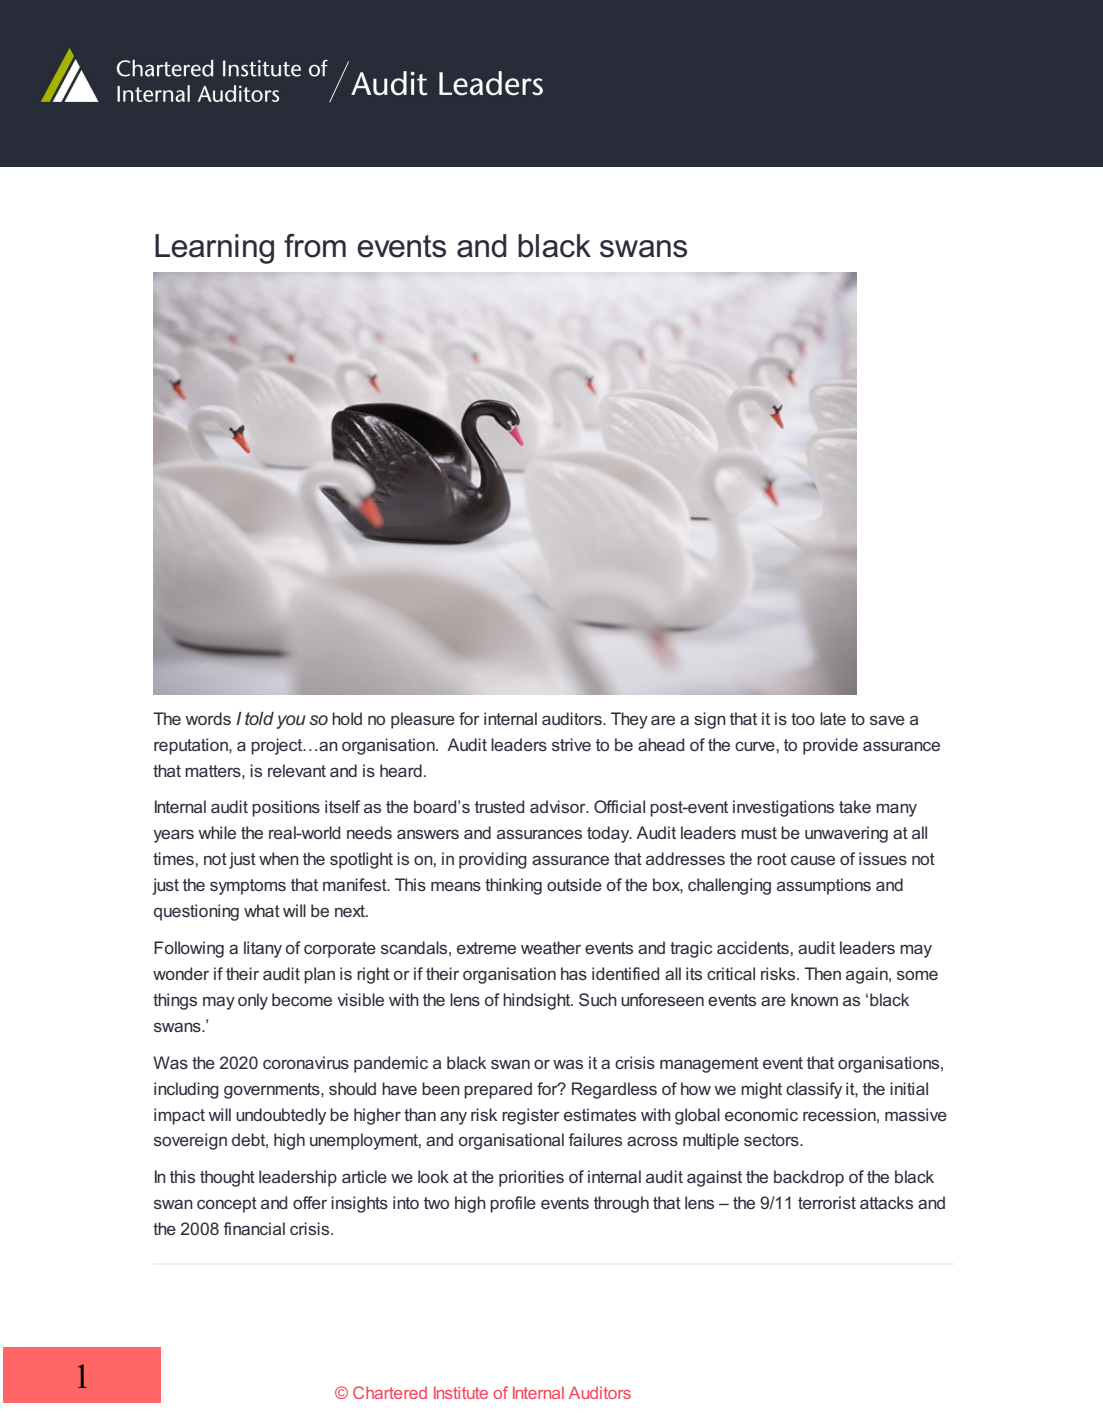 This document has height=1427, width=1103. What do you see at coordinates (390, 1392) in the document?
I see `Chartered` at bounding box center [390, 1392].
